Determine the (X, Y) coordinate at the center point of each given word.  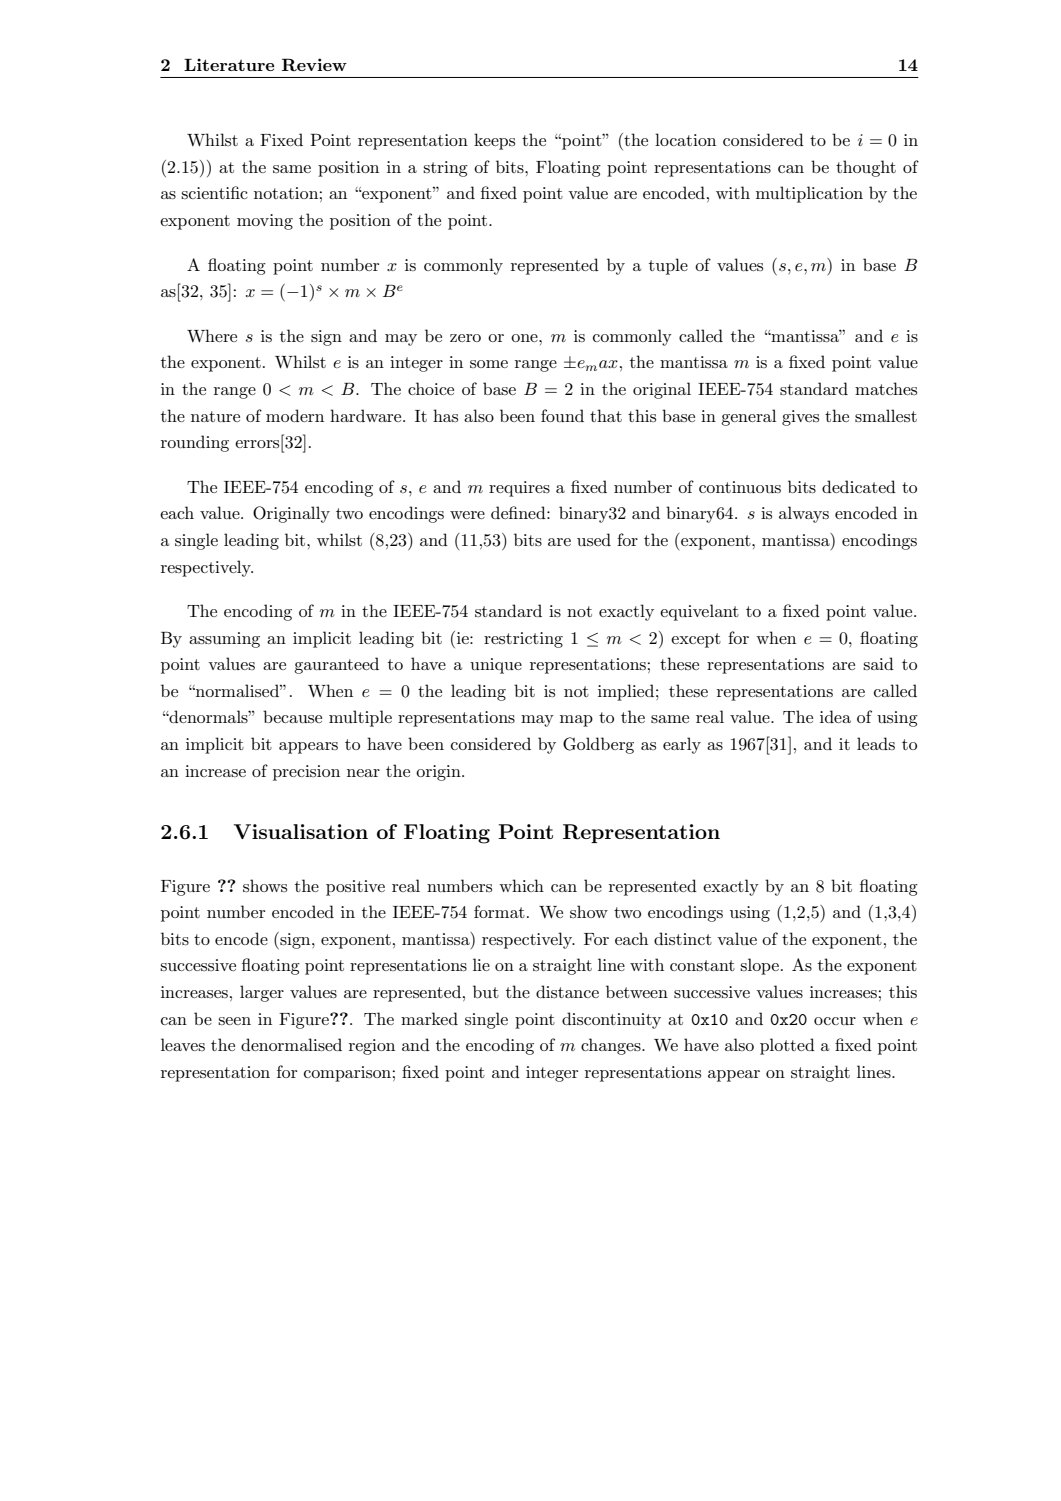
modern (295, 415)
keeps (494, 141)
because (292, 716)
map (576, 721)
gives (800, 418)
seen (234, 1021)
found (562, 415)
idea (835, 716)
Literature (229, 64)
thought (866, 168)
